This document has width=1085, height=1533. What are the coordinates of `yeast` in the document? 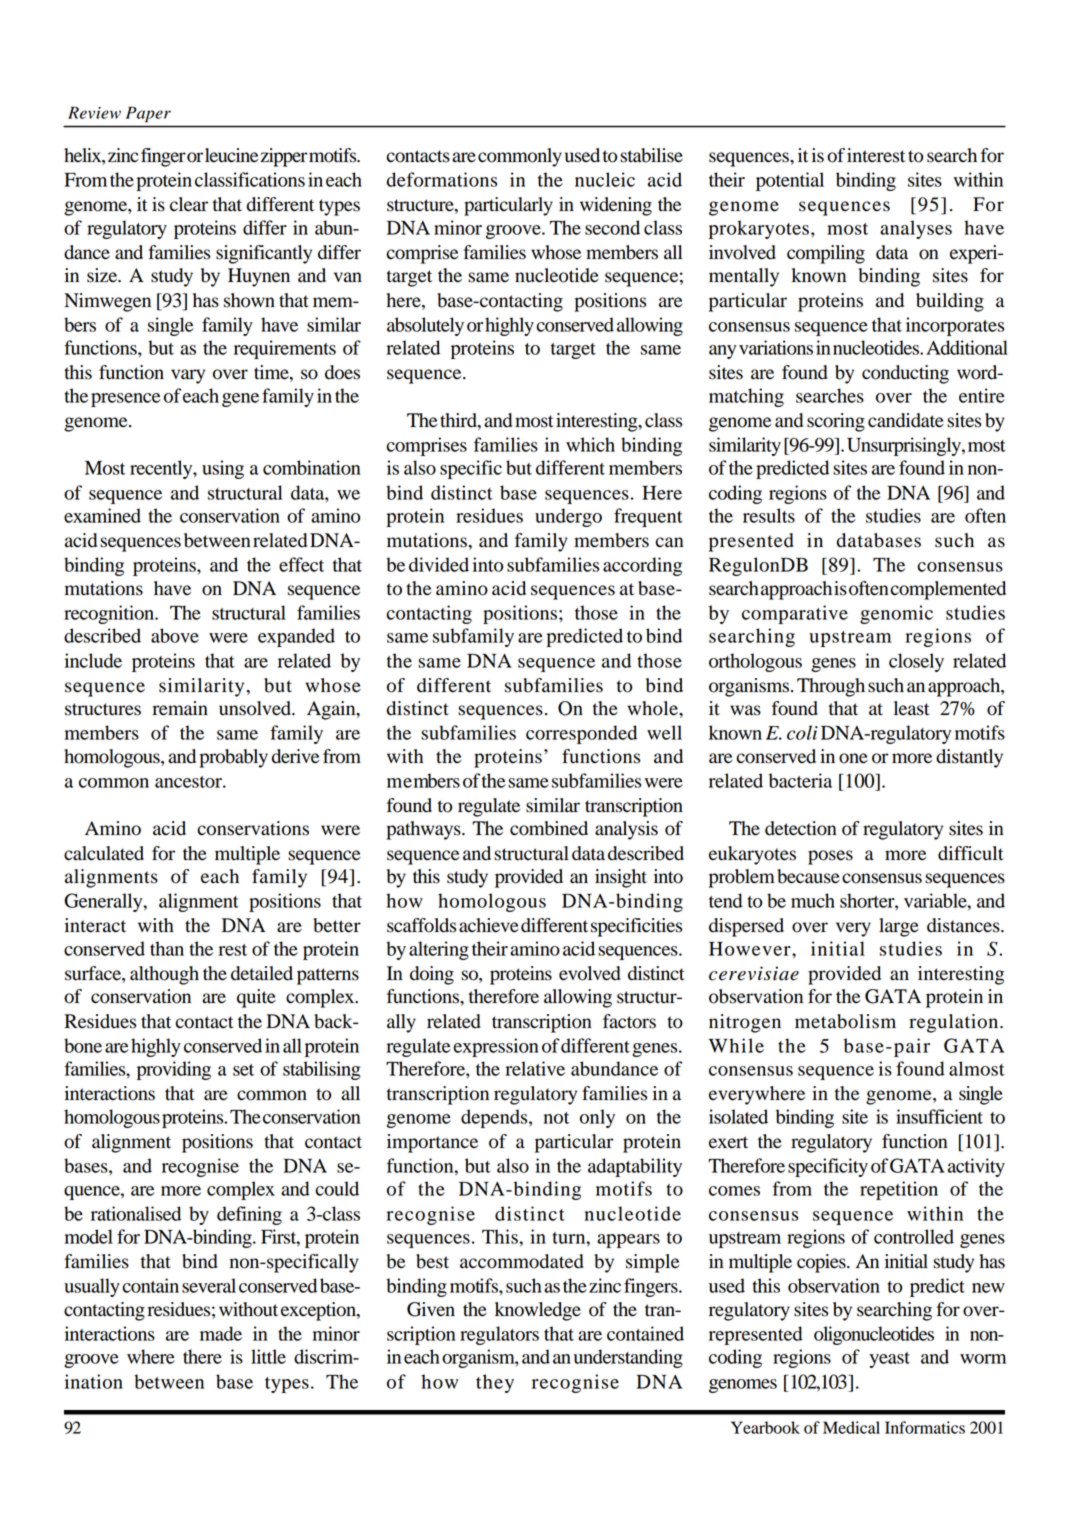 It's located at (889, 1360).
